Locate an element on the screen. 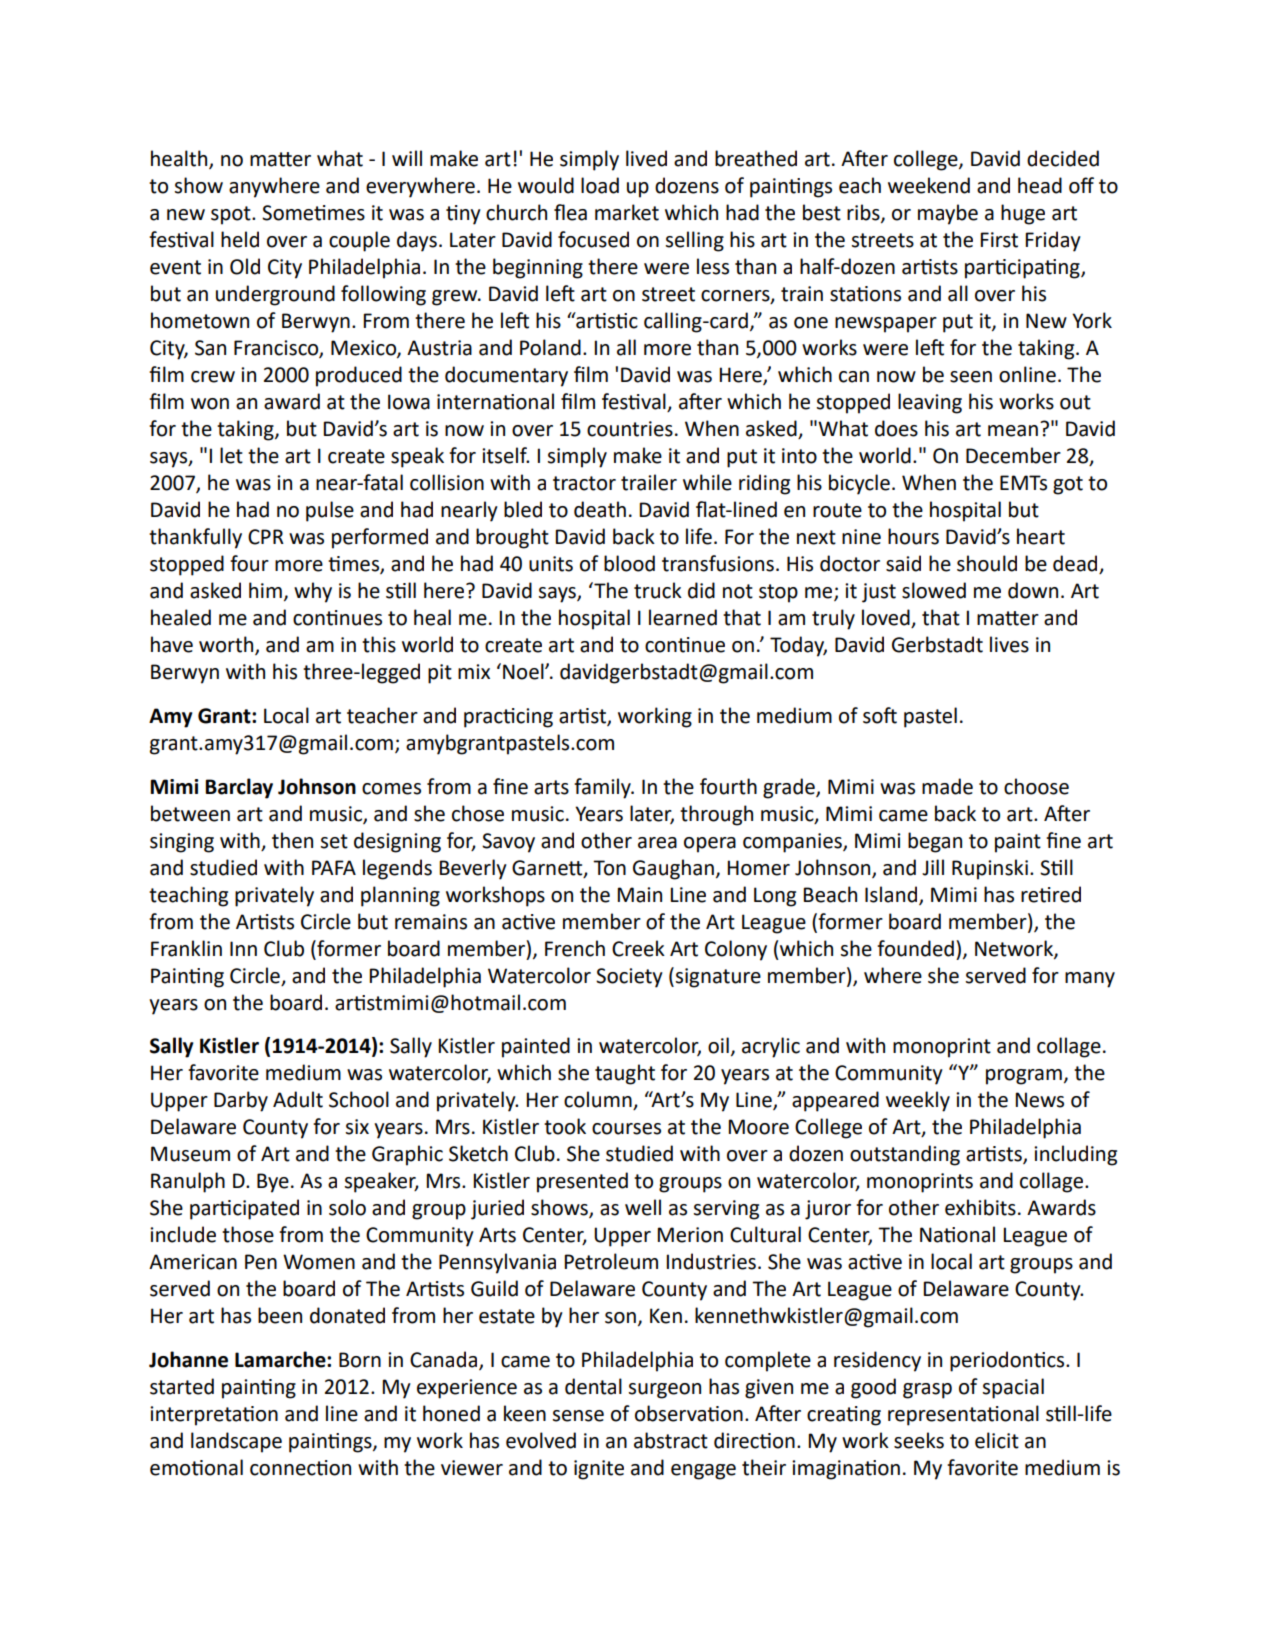 This screenshot has height=1646, width=1272. heart is located at coordinates (1041, 536).
